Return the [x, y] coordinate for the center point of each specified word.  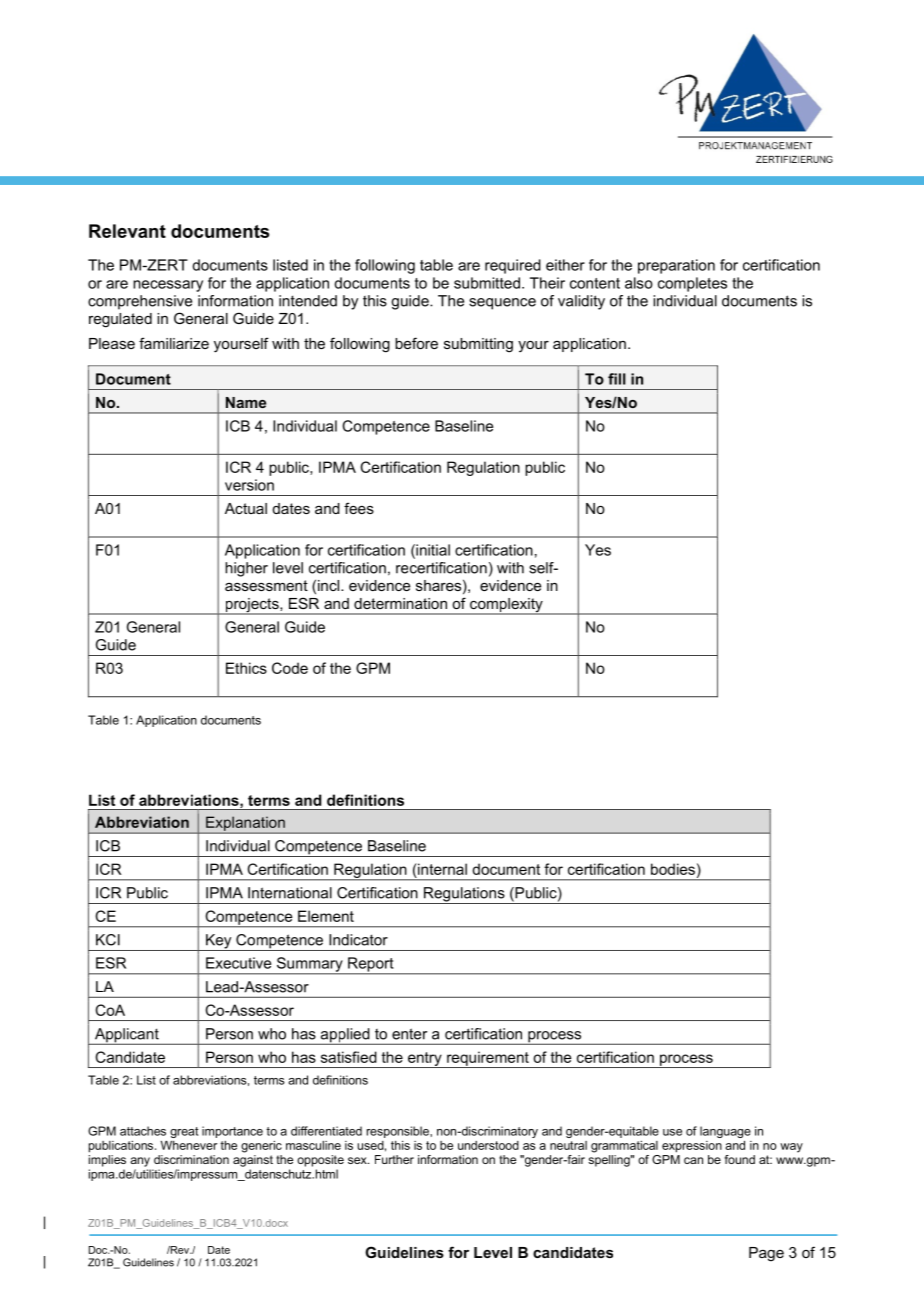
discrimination [191, 1159]
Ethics [246, 668]
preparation [676, 266]
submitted [487, 283]
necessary [168, 286]
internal [441, 869]
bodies [673, 869]
